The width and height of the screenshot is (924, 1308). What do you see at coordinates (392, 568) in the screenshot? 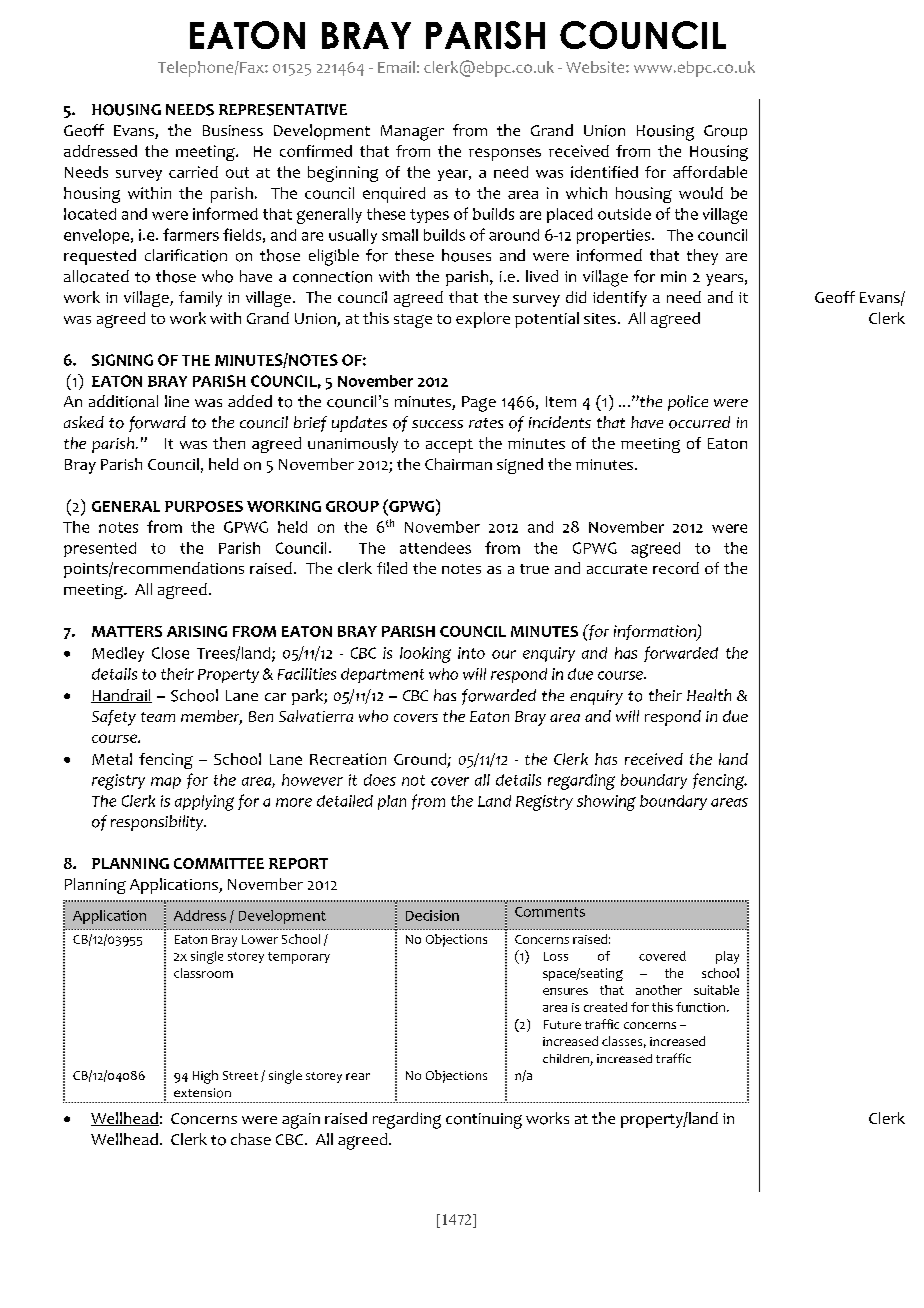
I see `filed` at bounding box center [392, 568].
